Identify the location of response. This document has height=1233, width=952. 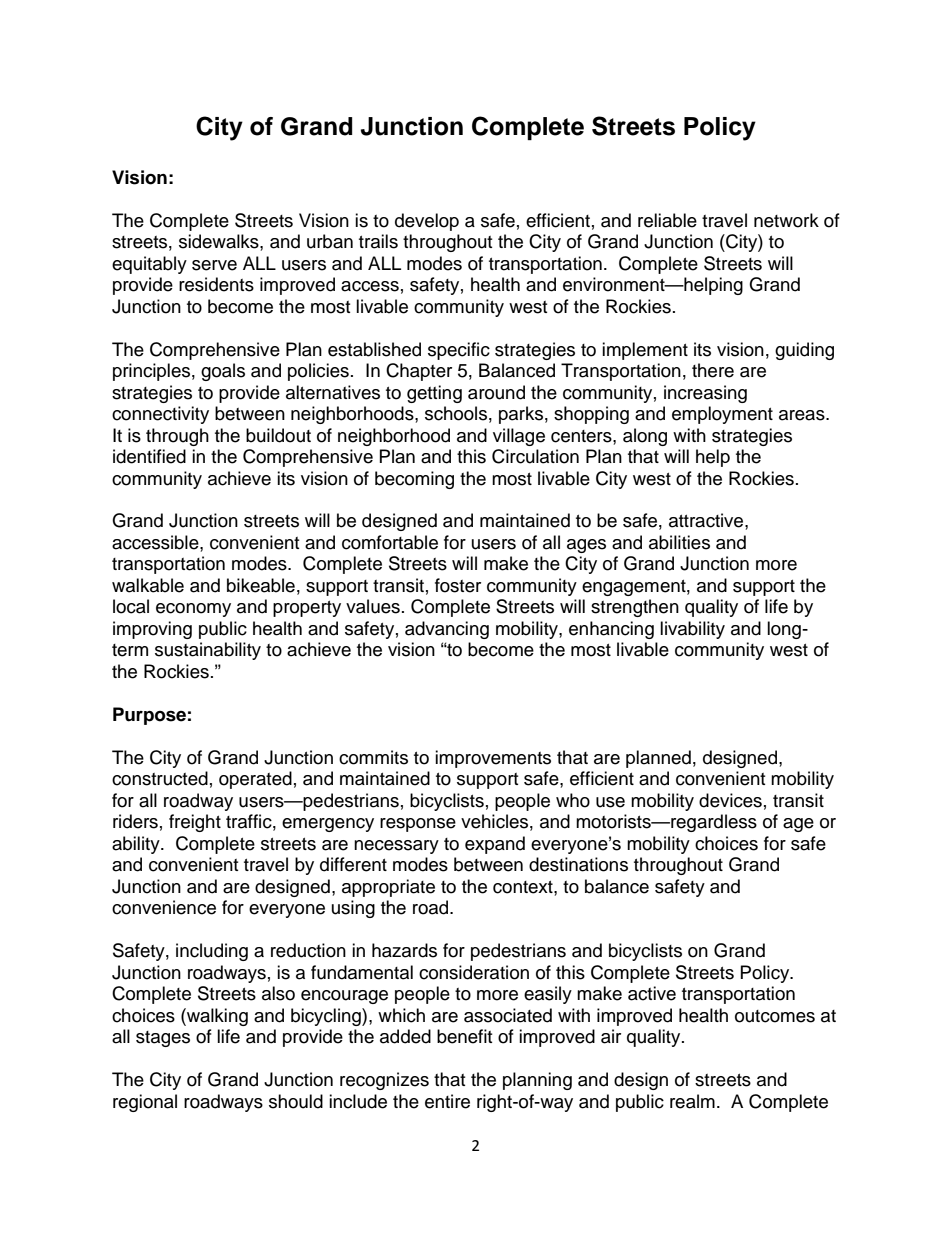
(418, 825).
